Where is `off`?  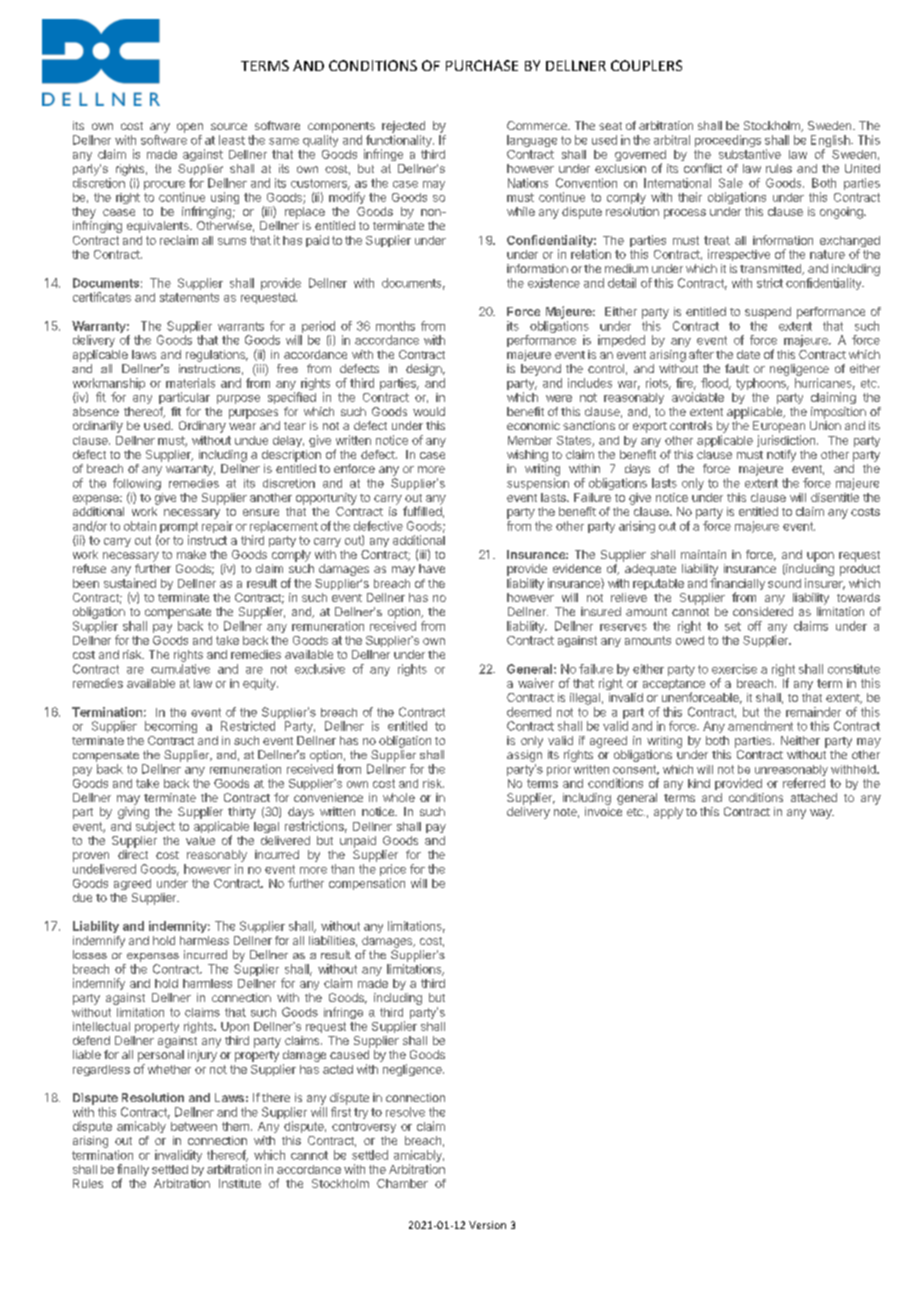 off is located at coordinates (755, 626).
